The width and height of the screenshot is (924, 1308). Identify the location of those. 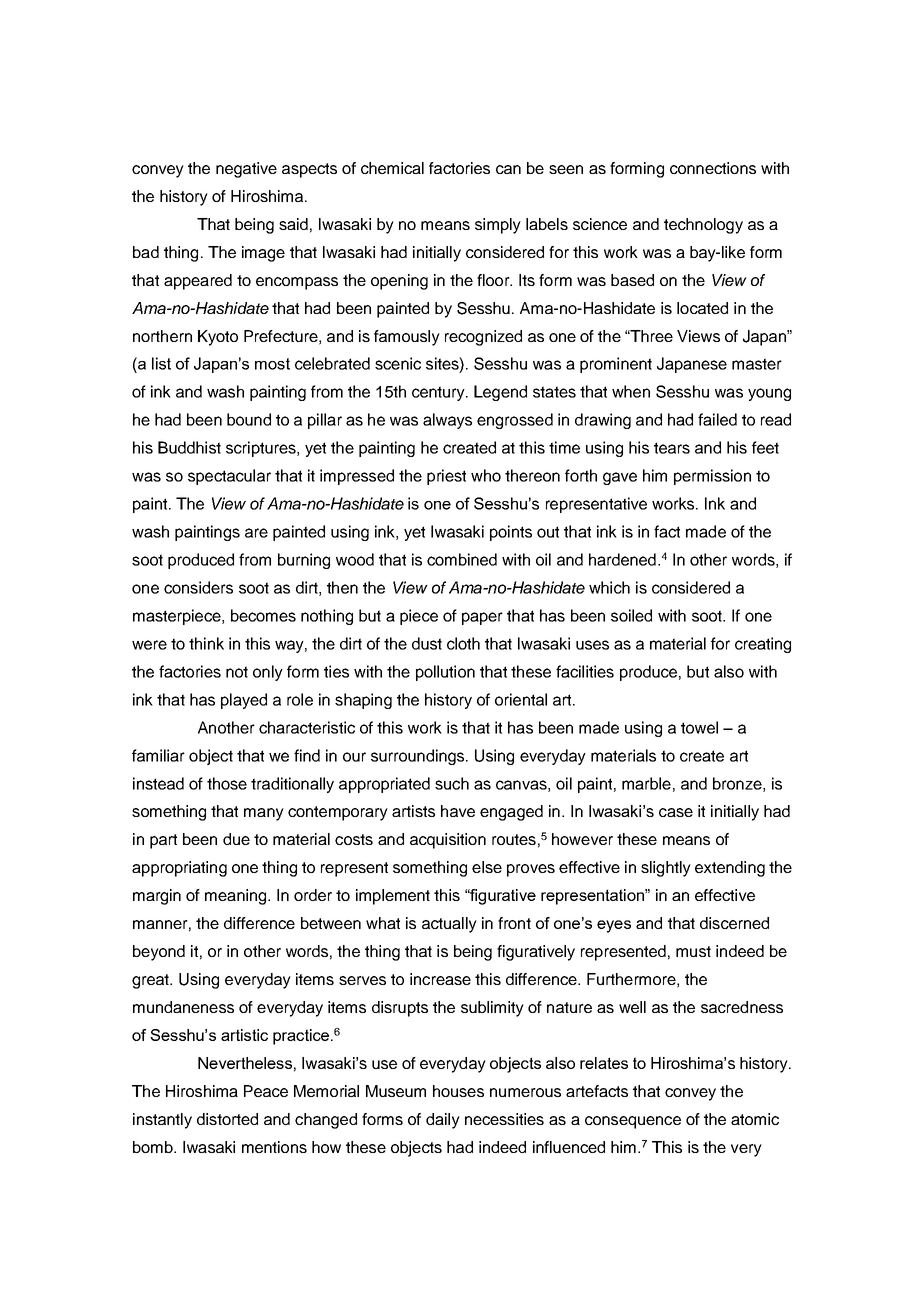
(227, 783).
